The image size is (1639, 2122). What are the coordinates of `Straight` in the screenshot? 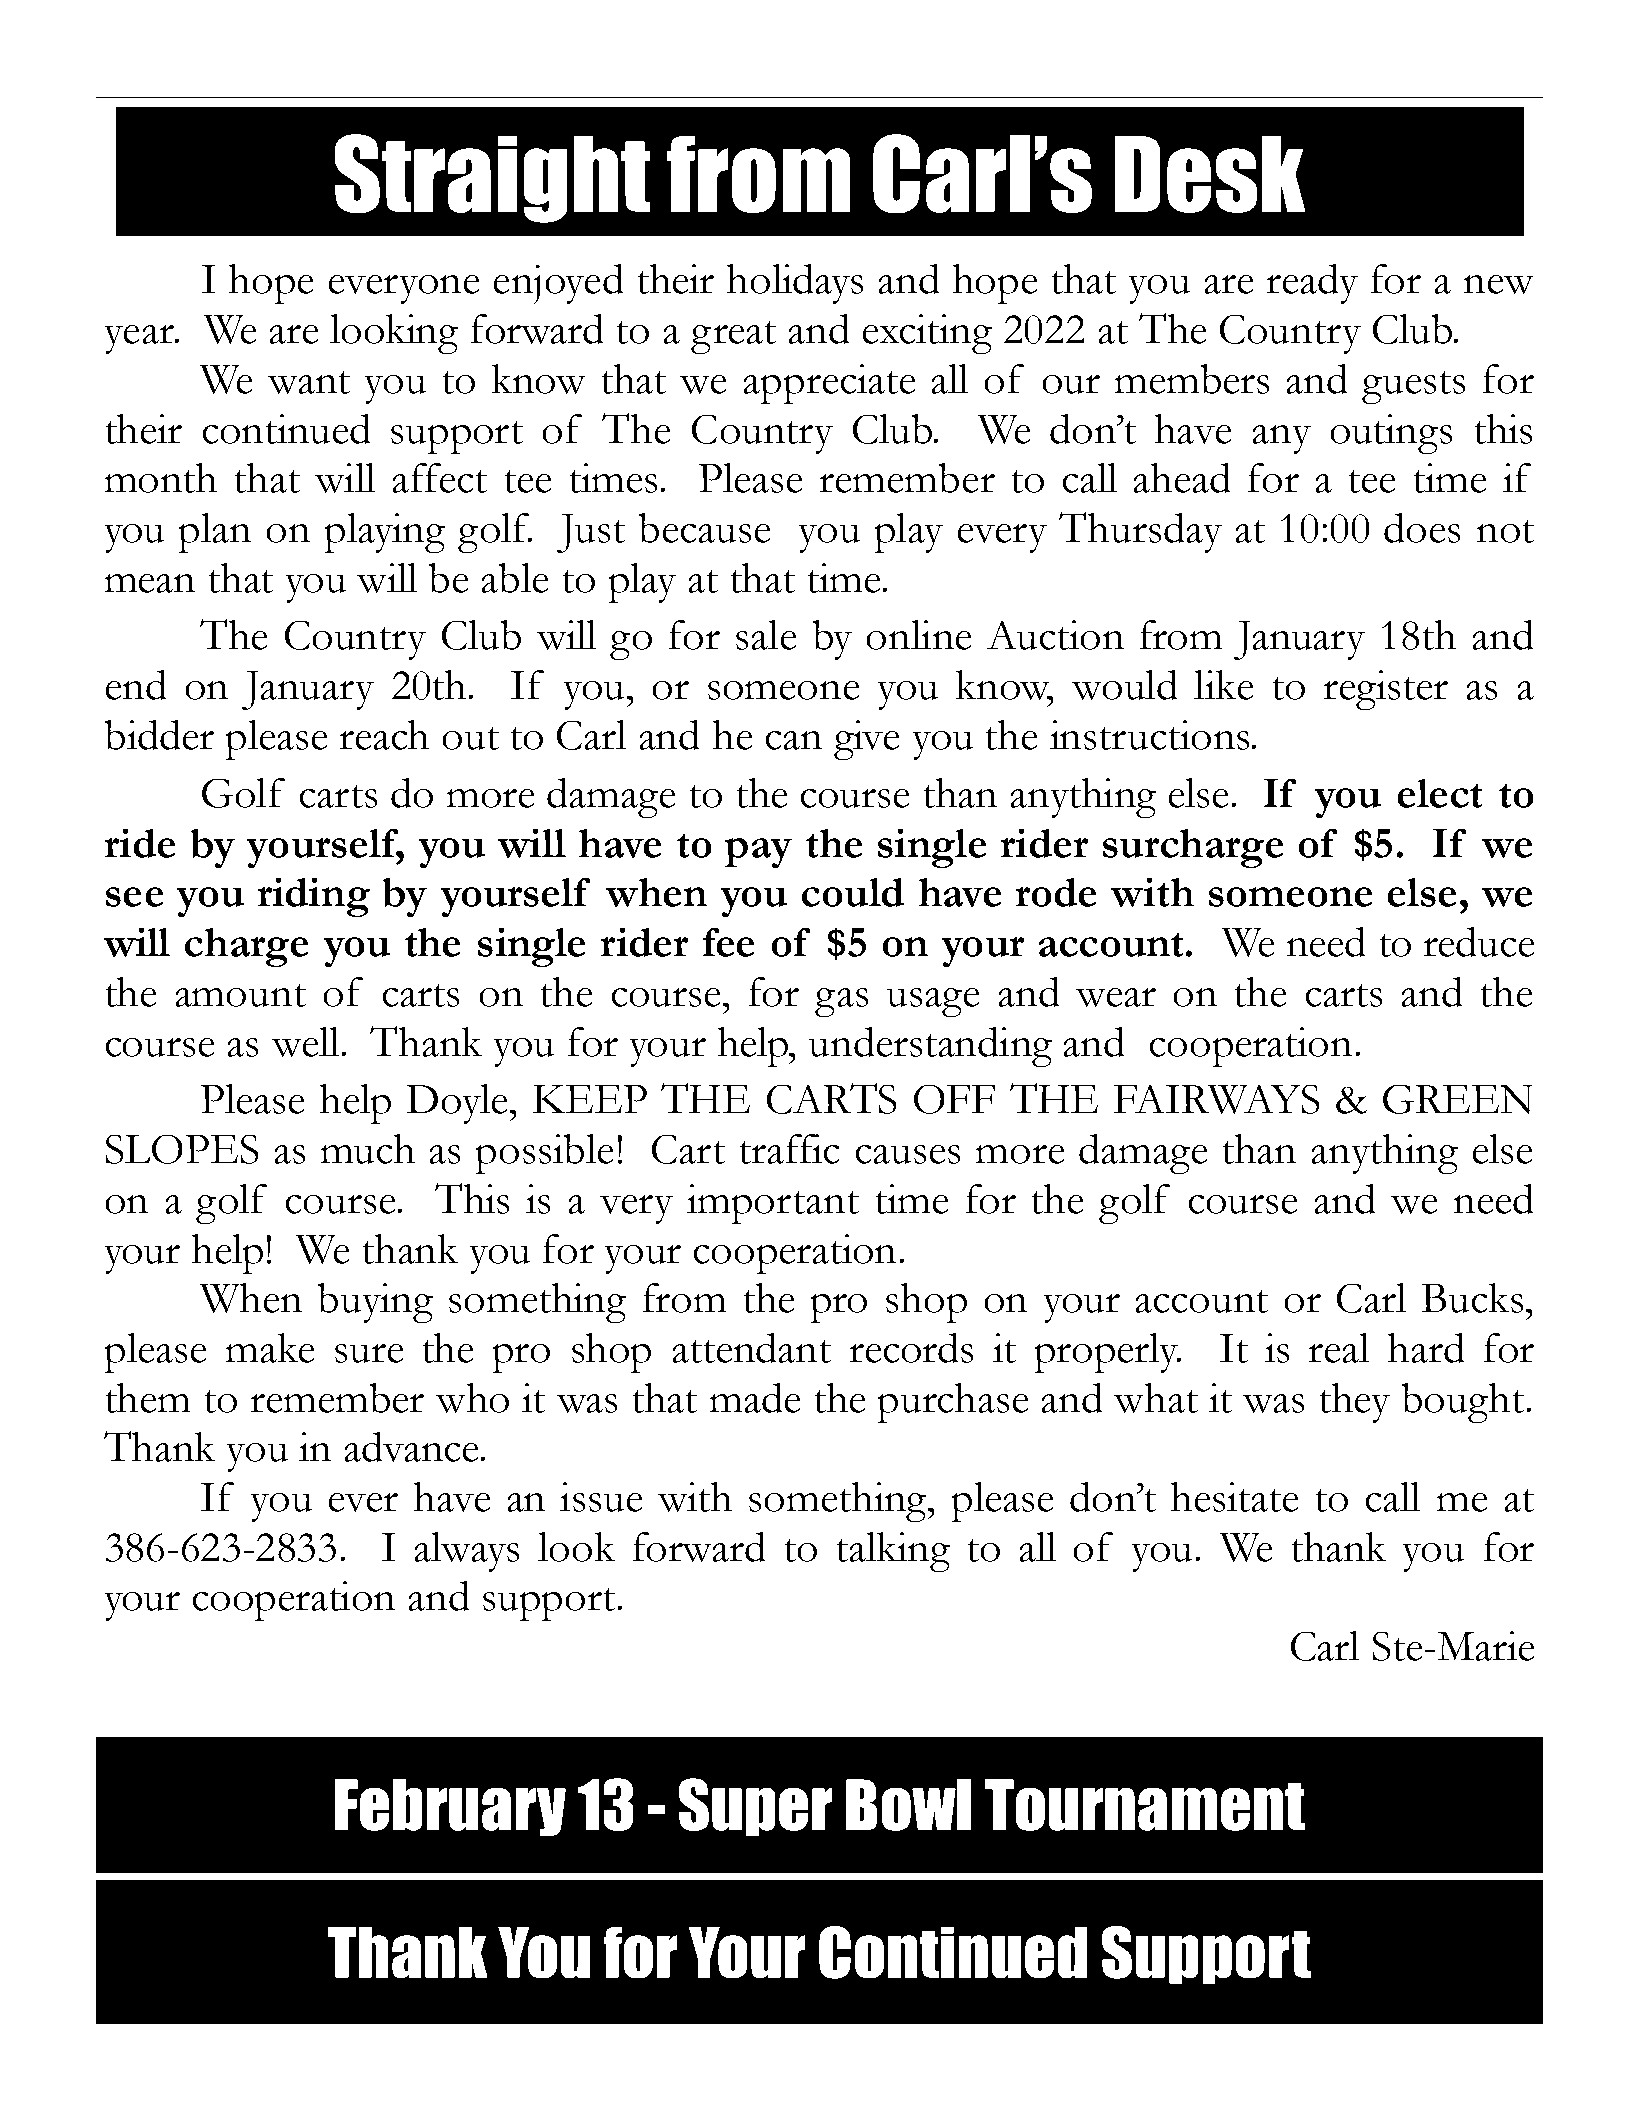 It's located at (492, 178).
